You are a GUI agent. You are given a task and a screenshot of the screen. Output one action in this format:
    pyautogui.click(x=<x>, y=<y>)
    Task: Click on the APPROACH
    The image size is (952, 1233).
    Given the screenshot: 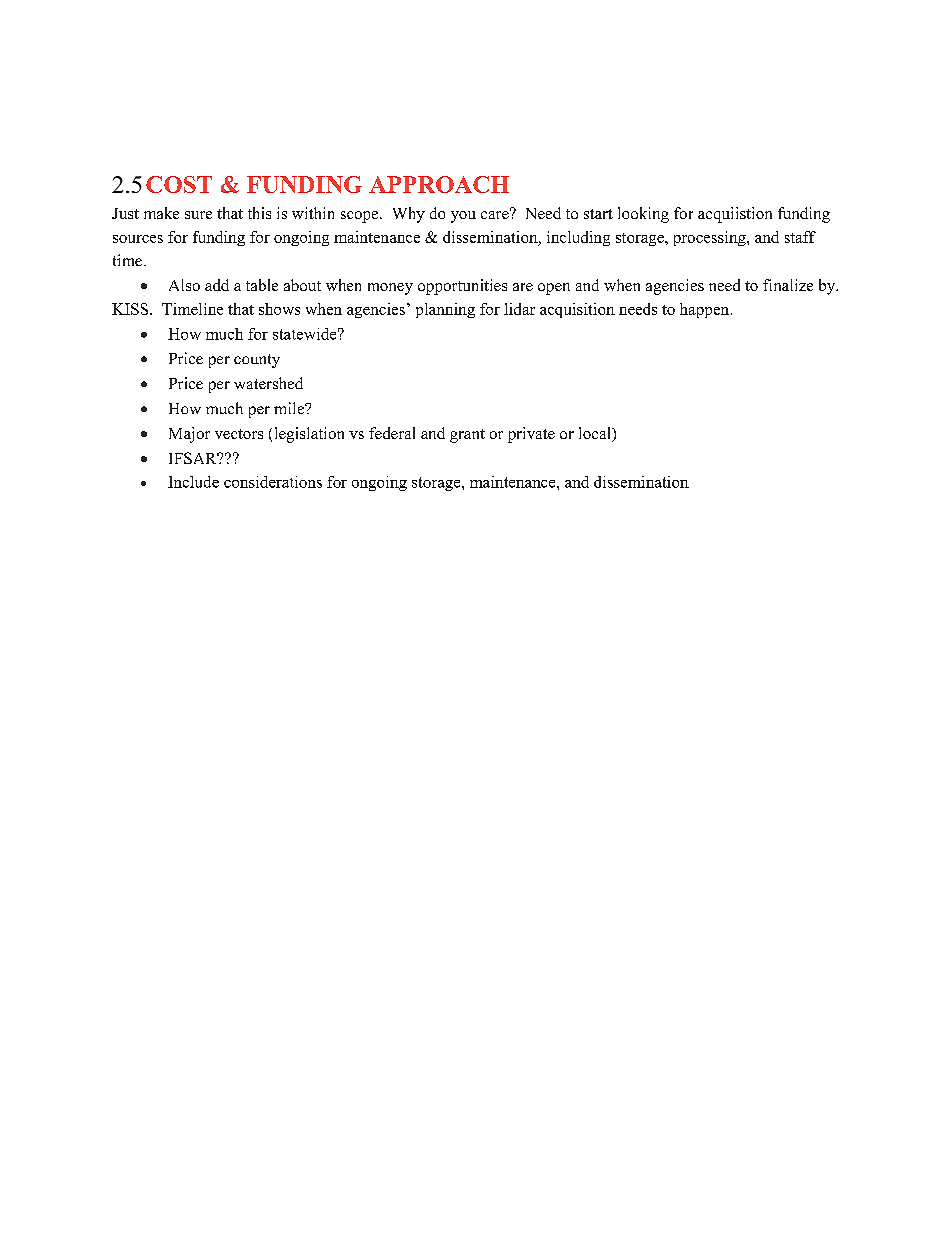 What is the action you would take?
    pyautogui.click(x=439, y=184)
